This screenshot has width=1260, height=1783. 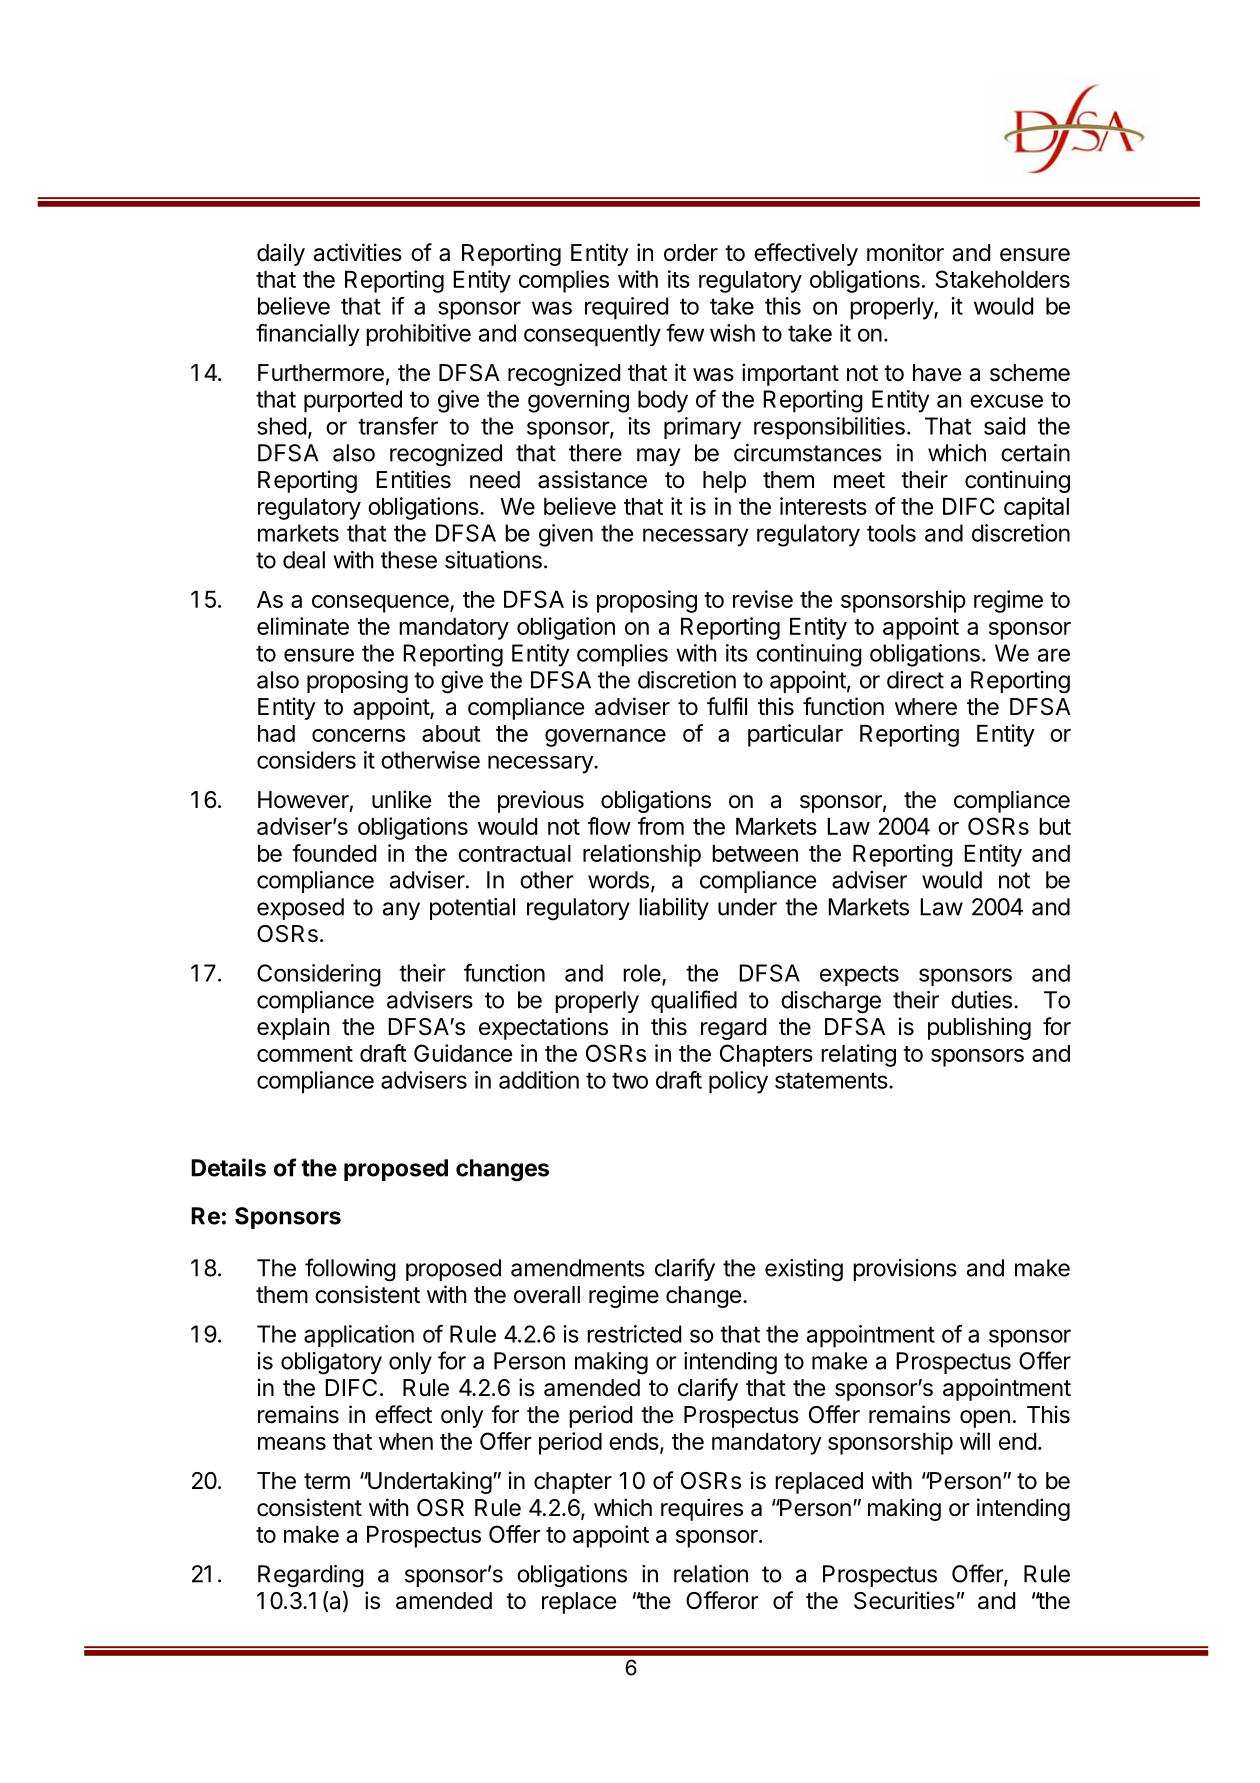 I want to click on publishing, so click(x=979, y=1028).
